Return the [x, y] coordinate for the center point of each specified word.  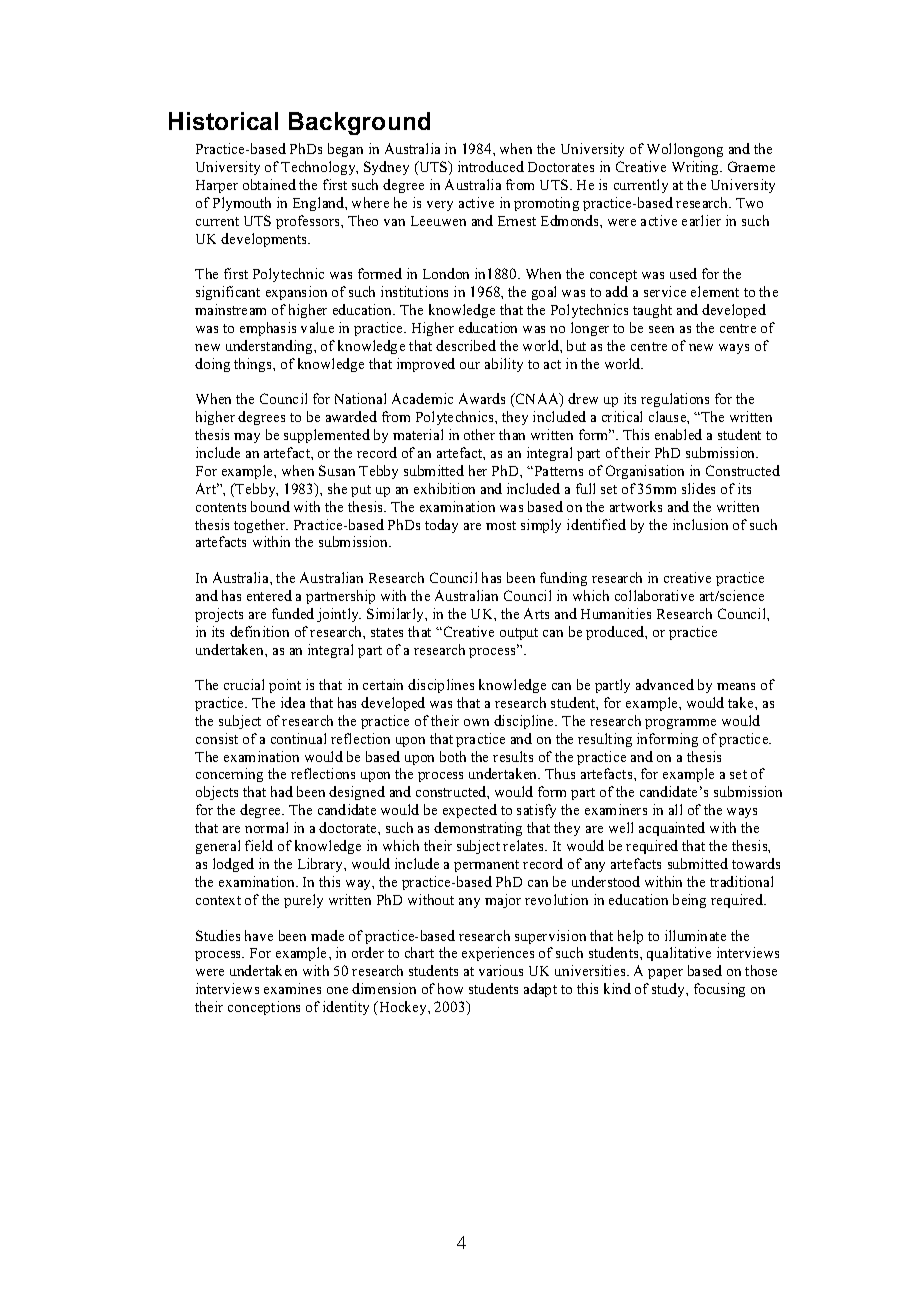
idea [293, 702]
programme [680, 724]
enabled [678, 434]
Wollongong [685, 150]
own [476, 722]
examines [292, 988]
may [247, 438]
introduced [491, 166]
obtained [269, 184]
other [479, 434]
